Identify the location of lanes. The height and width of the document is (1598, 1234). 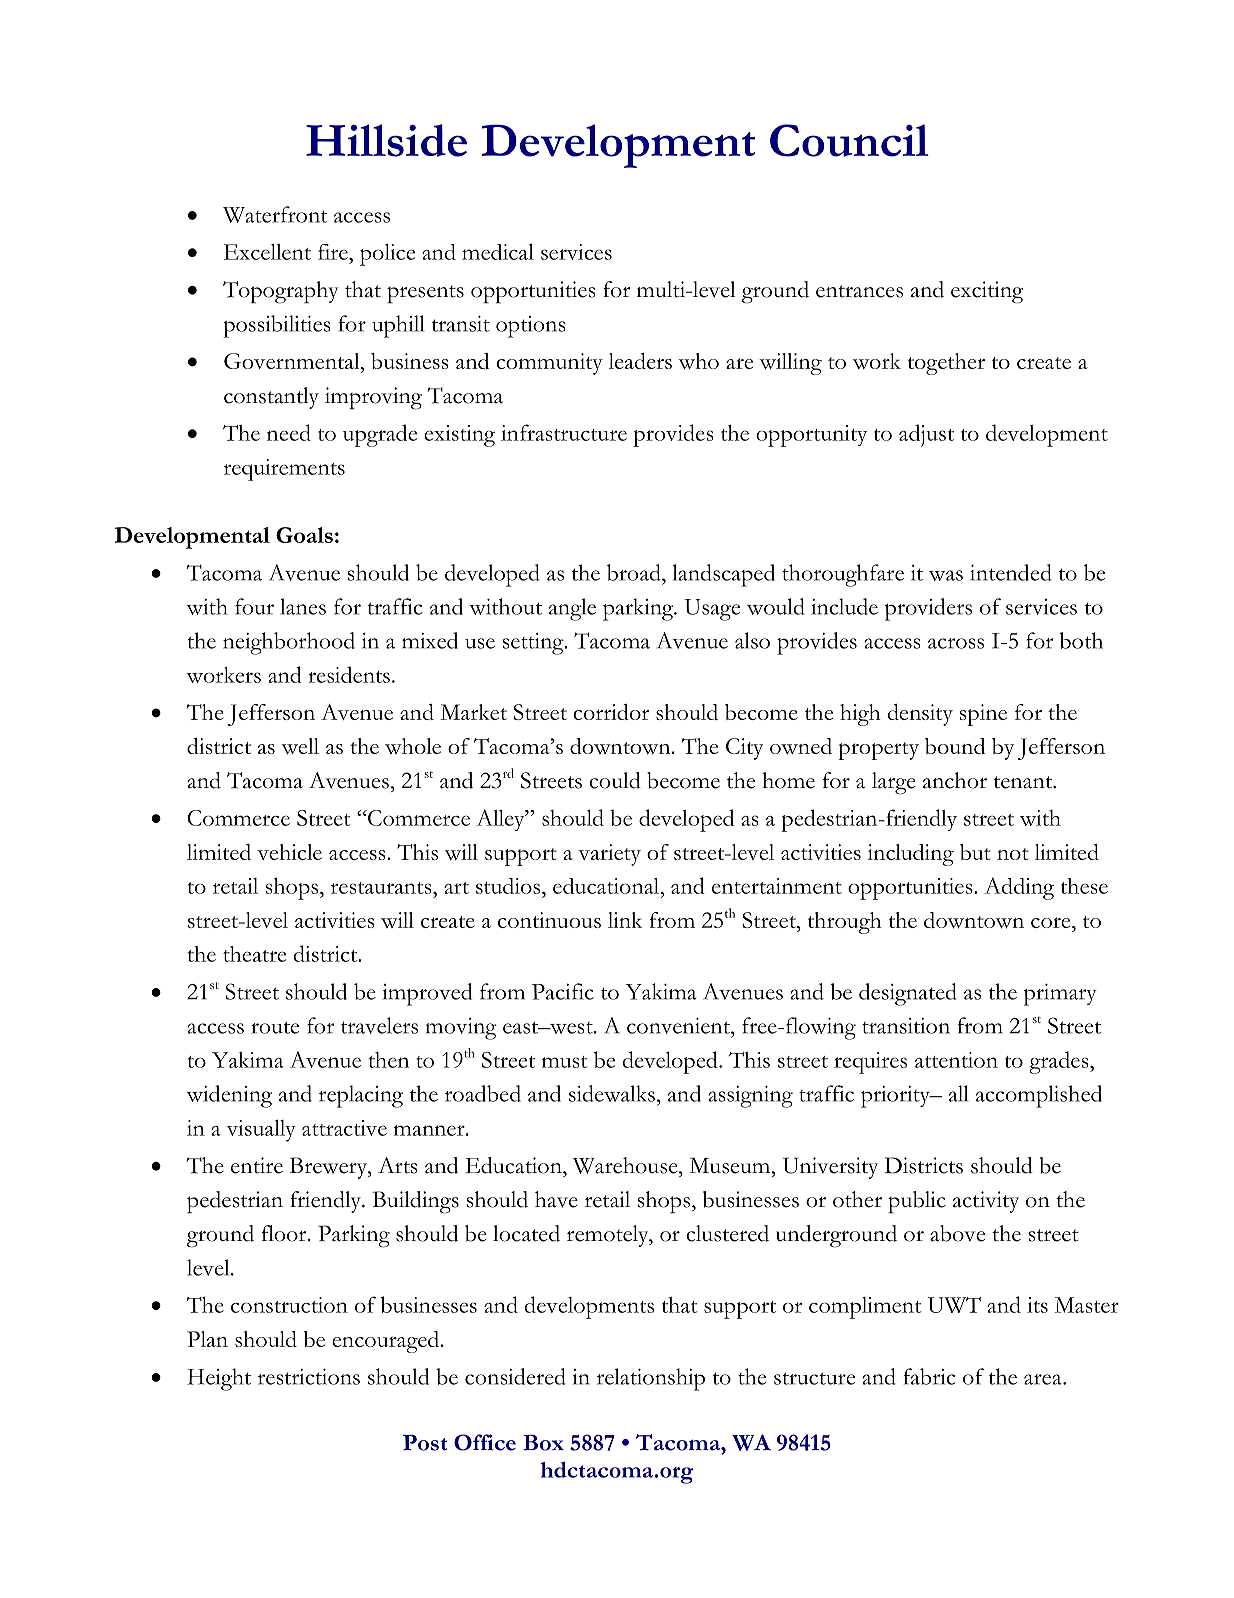
(303, 606).
